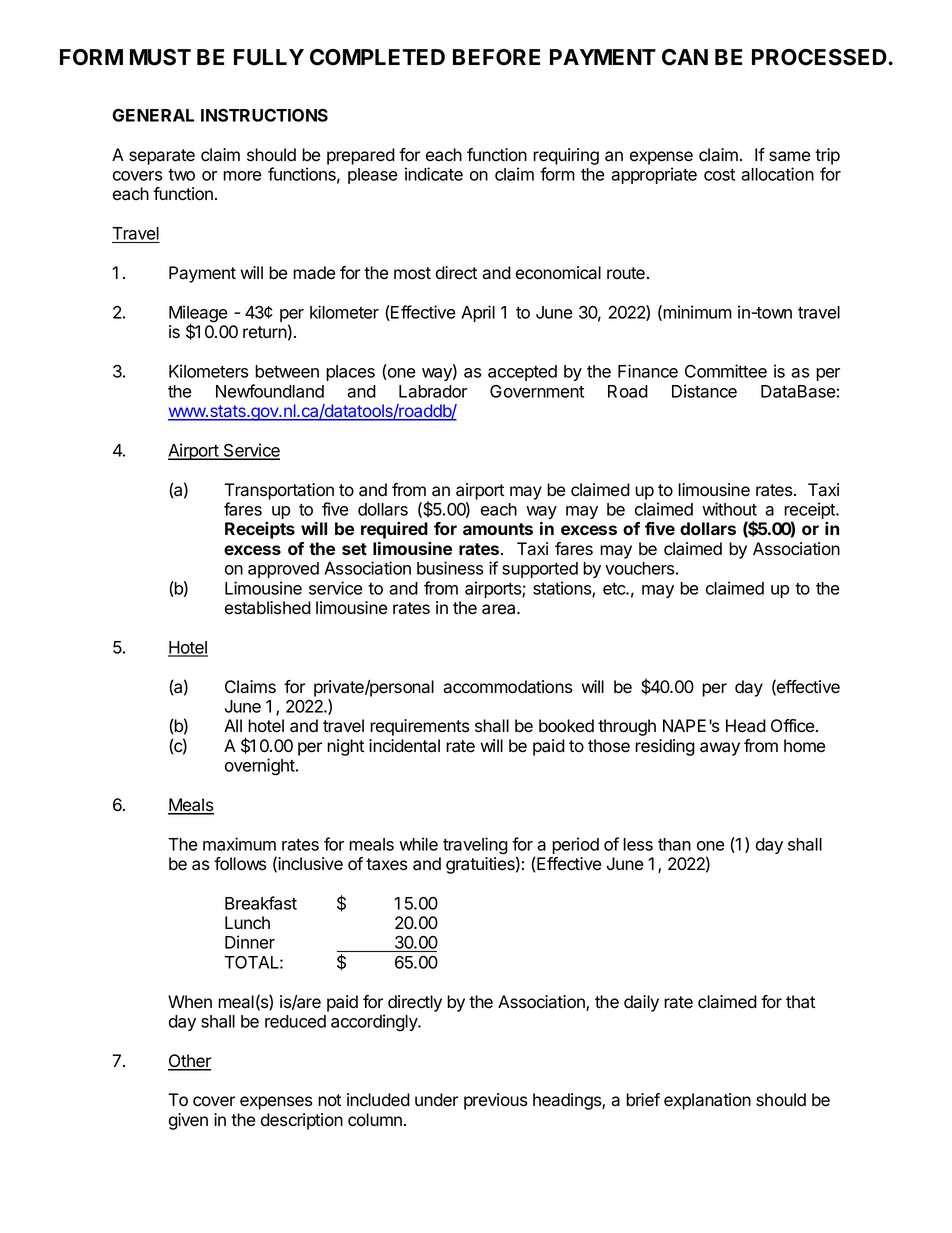 The image size is (952, 1233). What do you see at coordinates (685, 57) in the document?
I see `CAN` at bounding box center [685, 57].
